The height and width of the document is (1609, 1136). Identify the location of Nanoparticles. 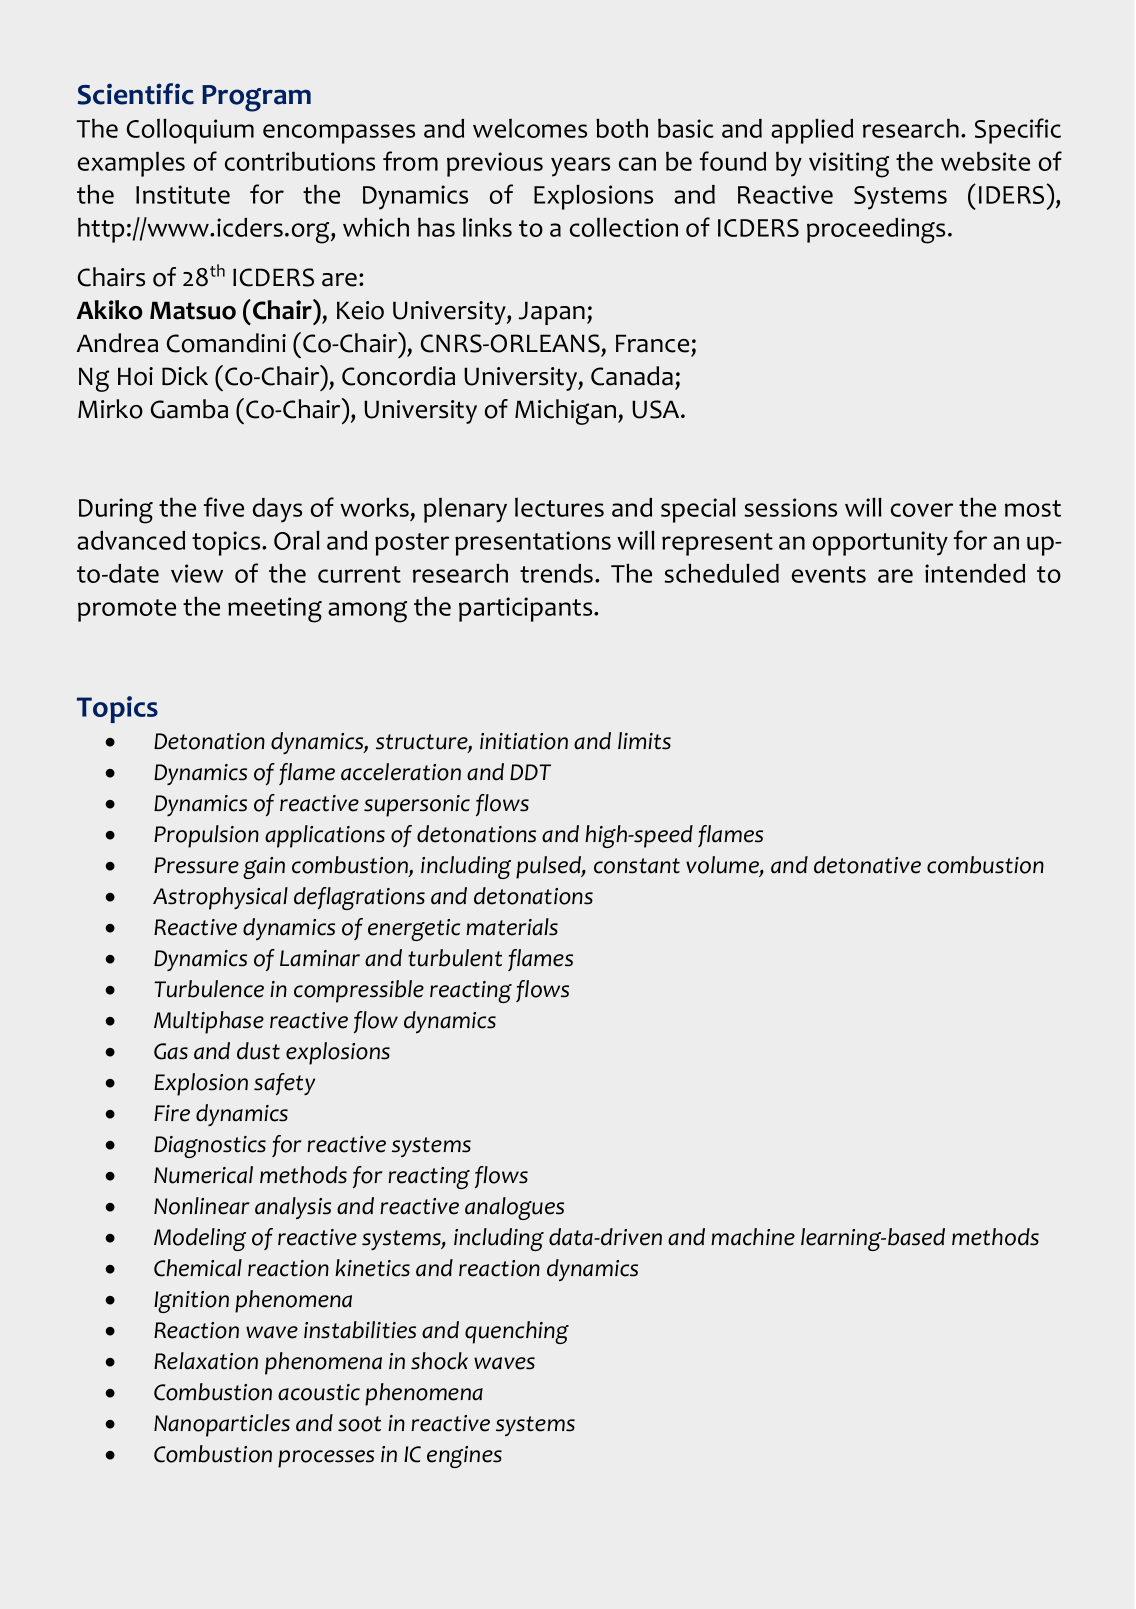
(222, 1425).
